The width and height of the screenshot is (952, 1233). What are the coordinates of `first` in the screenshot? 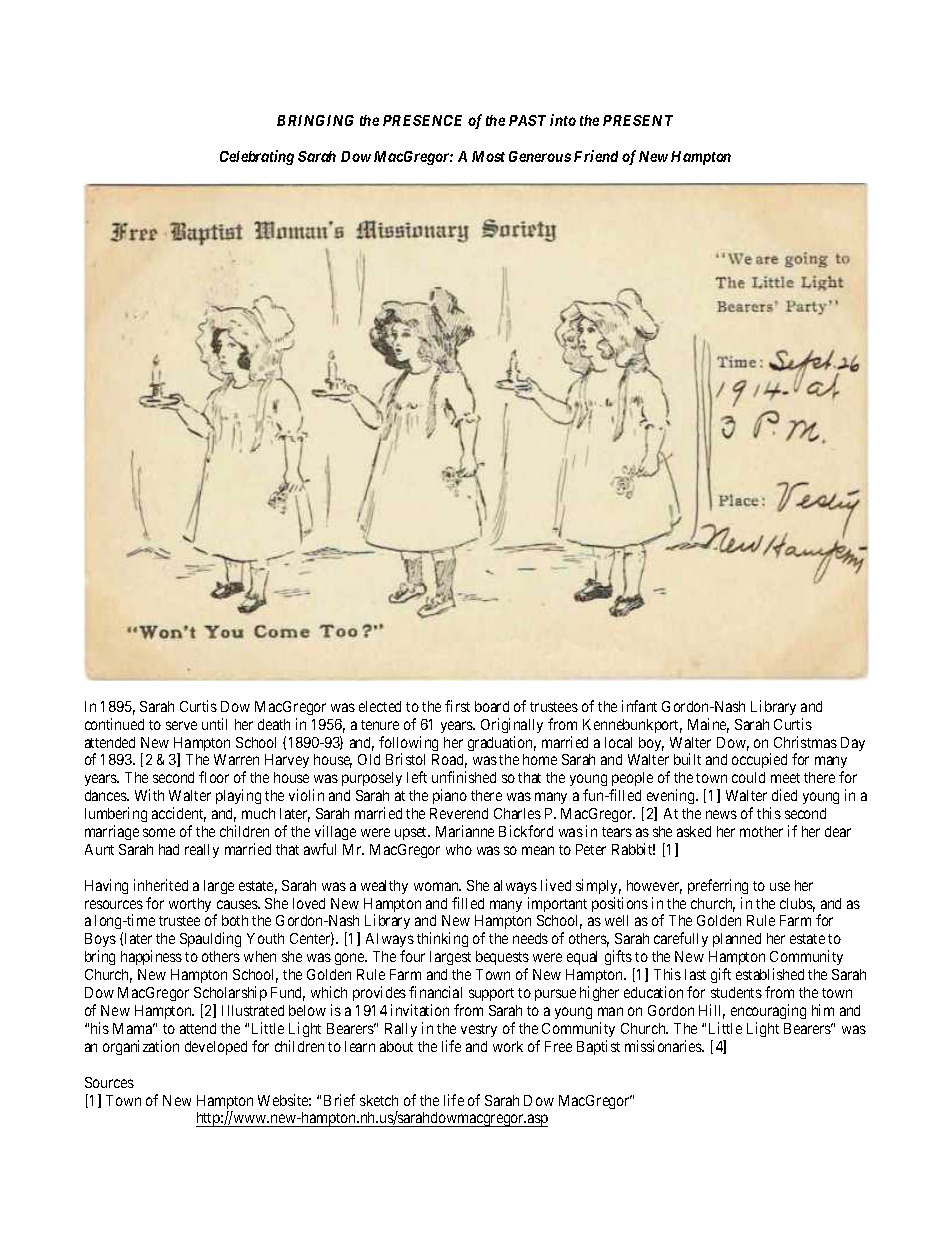 It's located at (457, 706).
